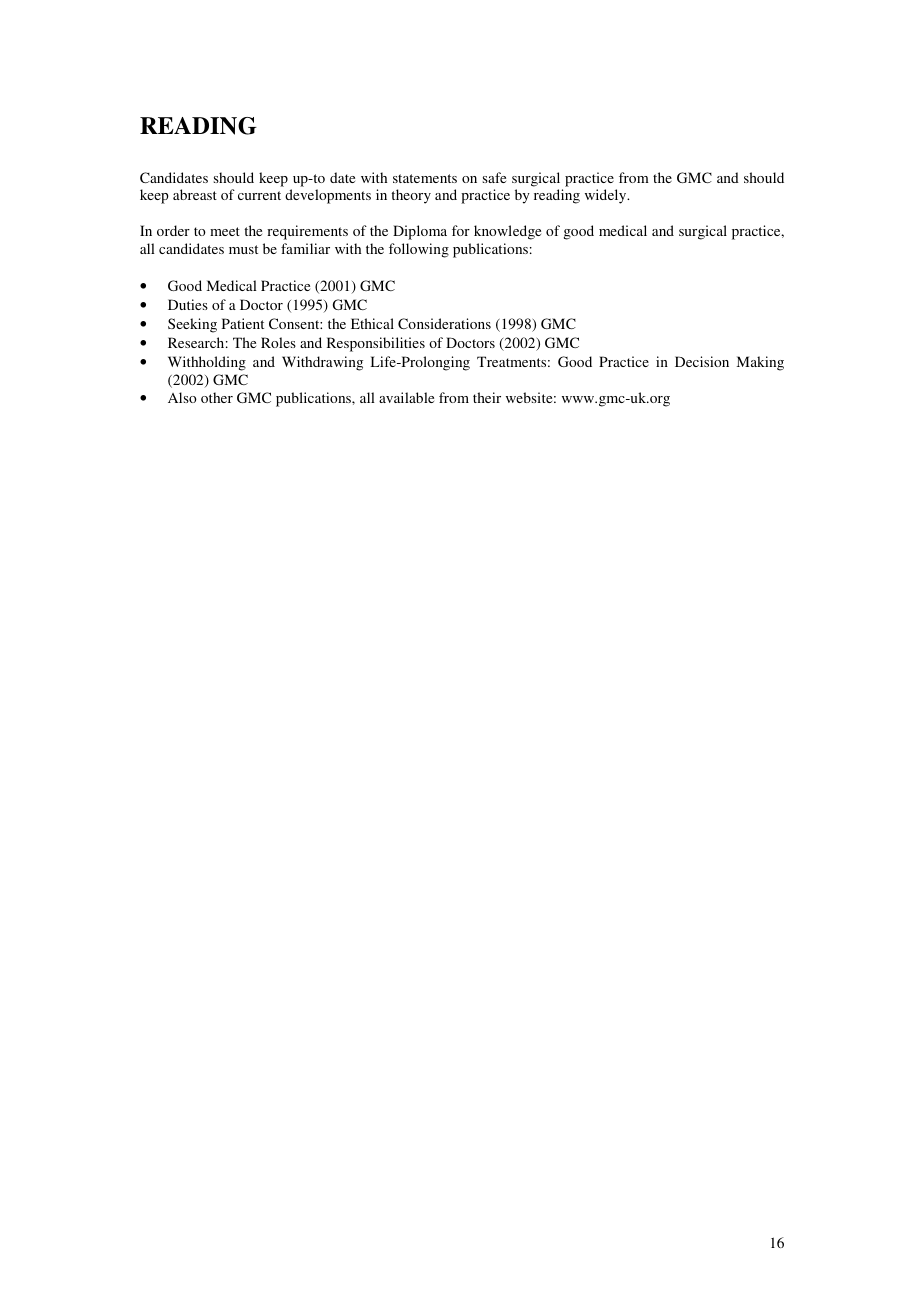 The image size is (924, 1308). Describe the element at coordinates (243, 249) in the screenshot. I see `must` at that location.
